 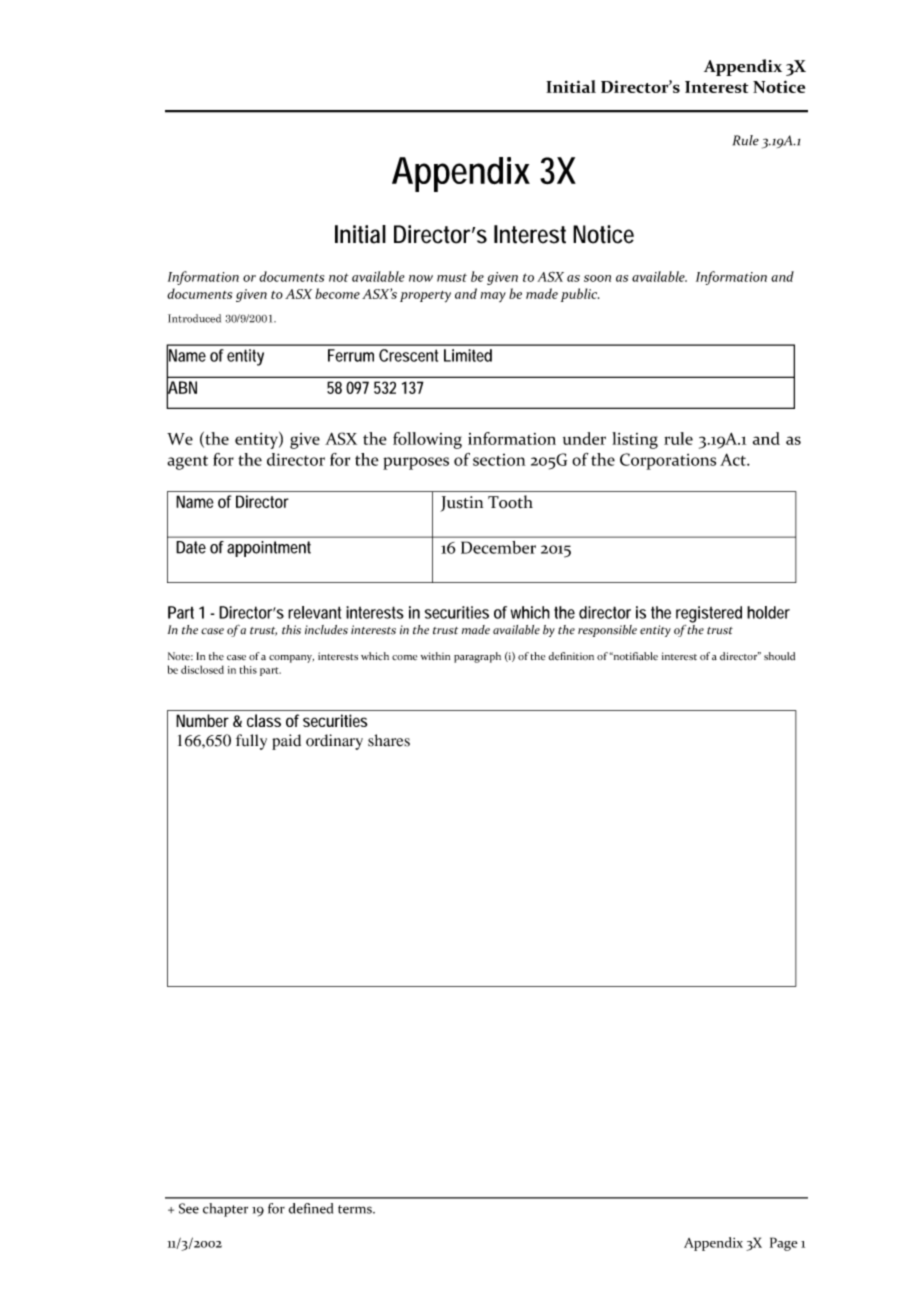 What do you see at coordinates (597, 278) in the screenshot?
I see `soon` at bounding box center [597, 278].
